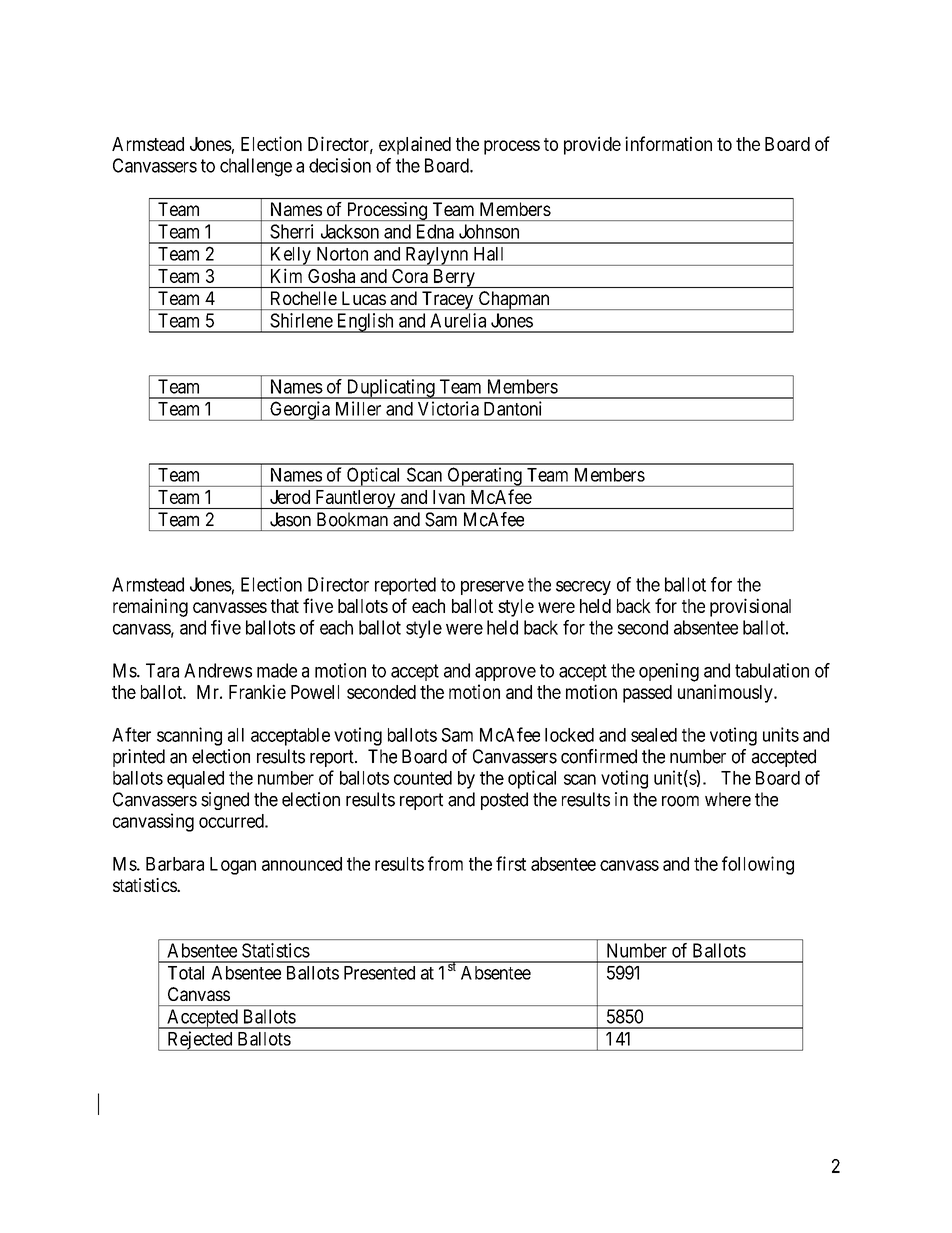 The height and width of the page is (1233, 952). I want to click on explained, so click(415, 145).
